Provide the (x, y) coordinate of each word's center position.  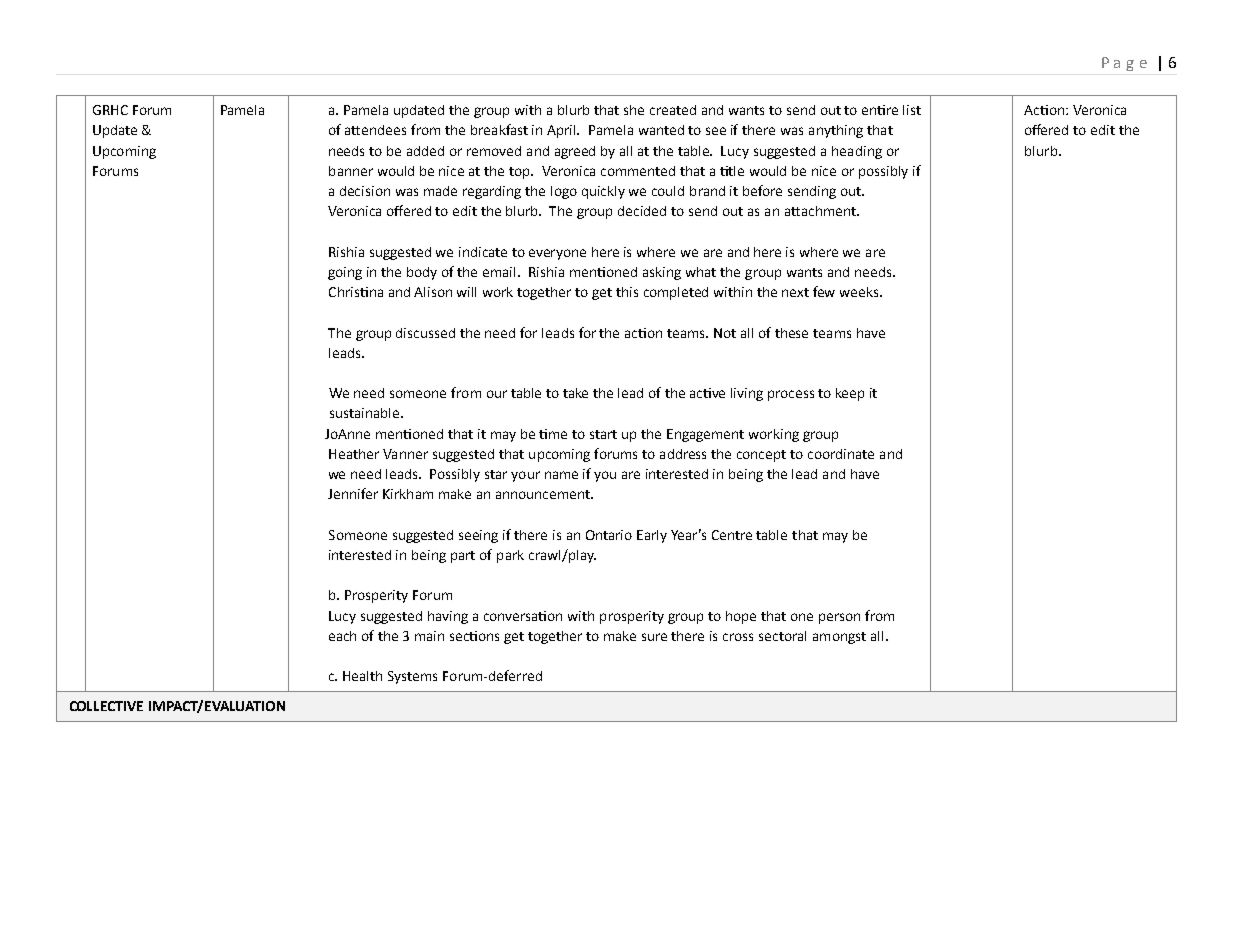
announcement (544, 494)
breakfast (499, 129)
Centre (732, 535)
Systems (412, 677)
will (466, 292)
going (345, 273)
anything (836, 131)
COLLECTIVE (106, 706)
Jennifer (353, 493)
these (791, 333)
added (425, 151)
